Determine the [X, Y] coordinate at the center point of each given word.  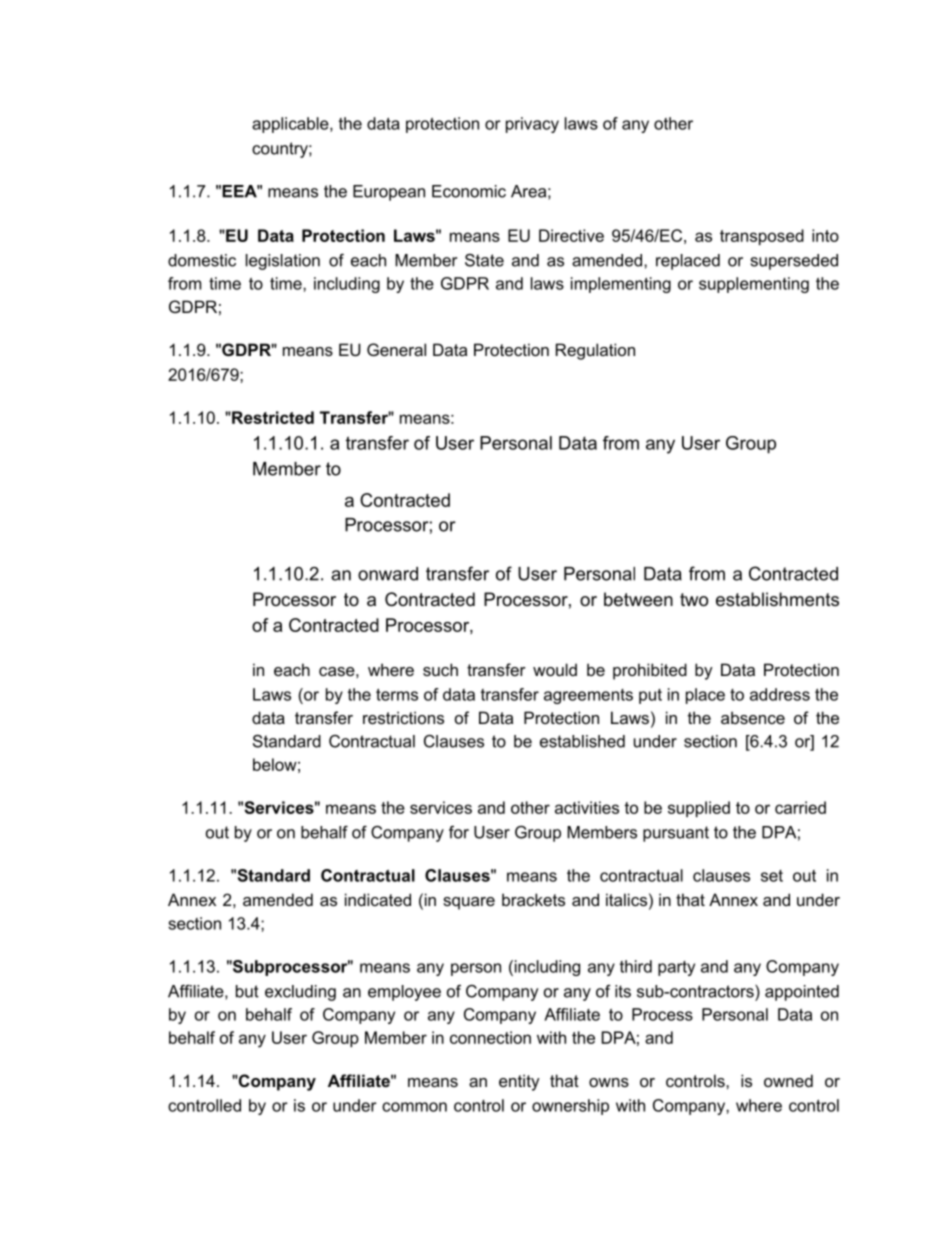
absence [753, 717]
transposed [762, 237]
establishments [777, 599]
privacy [532, 125]
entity [519, 1082]
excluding [300, 993]
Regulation [595, 351]
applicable [291, 125]
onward [388, 574]
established [582, 741]
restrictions [403, 717]
